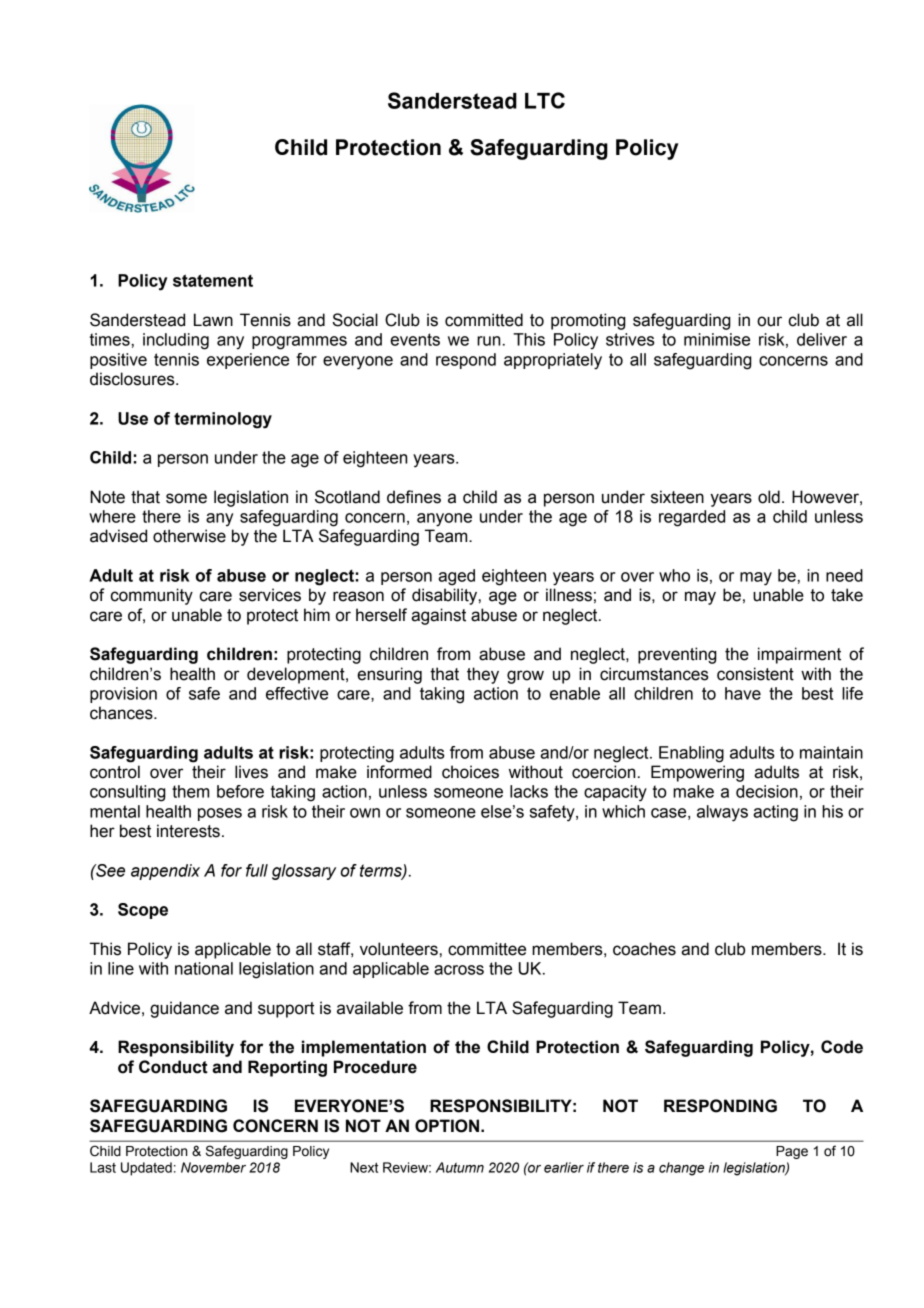 This screenshot has width=924, height=1308. Describe the element at coordinates (204, 968) in the screenshot. I see `national` at that location.
